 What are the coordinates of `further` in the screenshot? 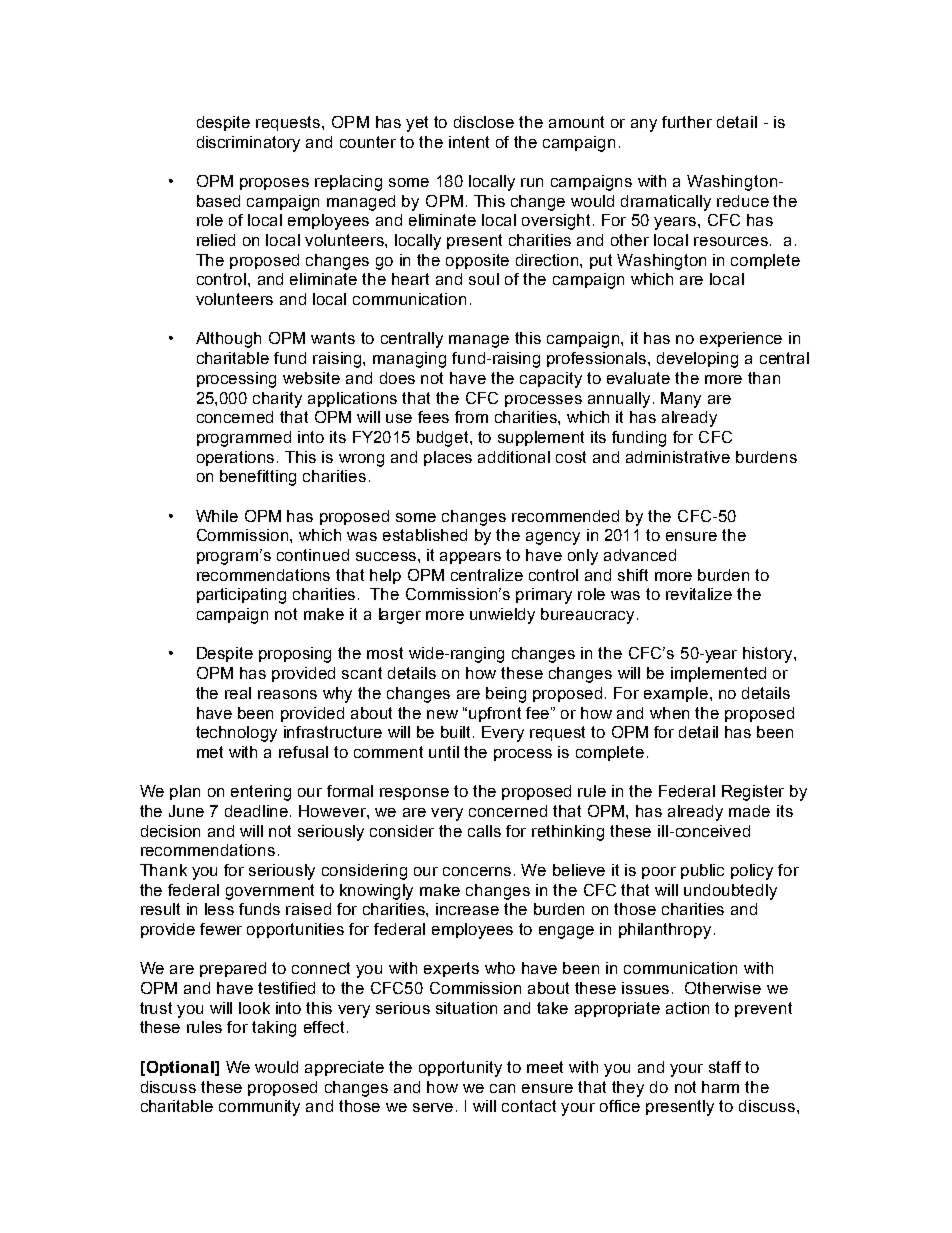 It's located at (687, 122).
